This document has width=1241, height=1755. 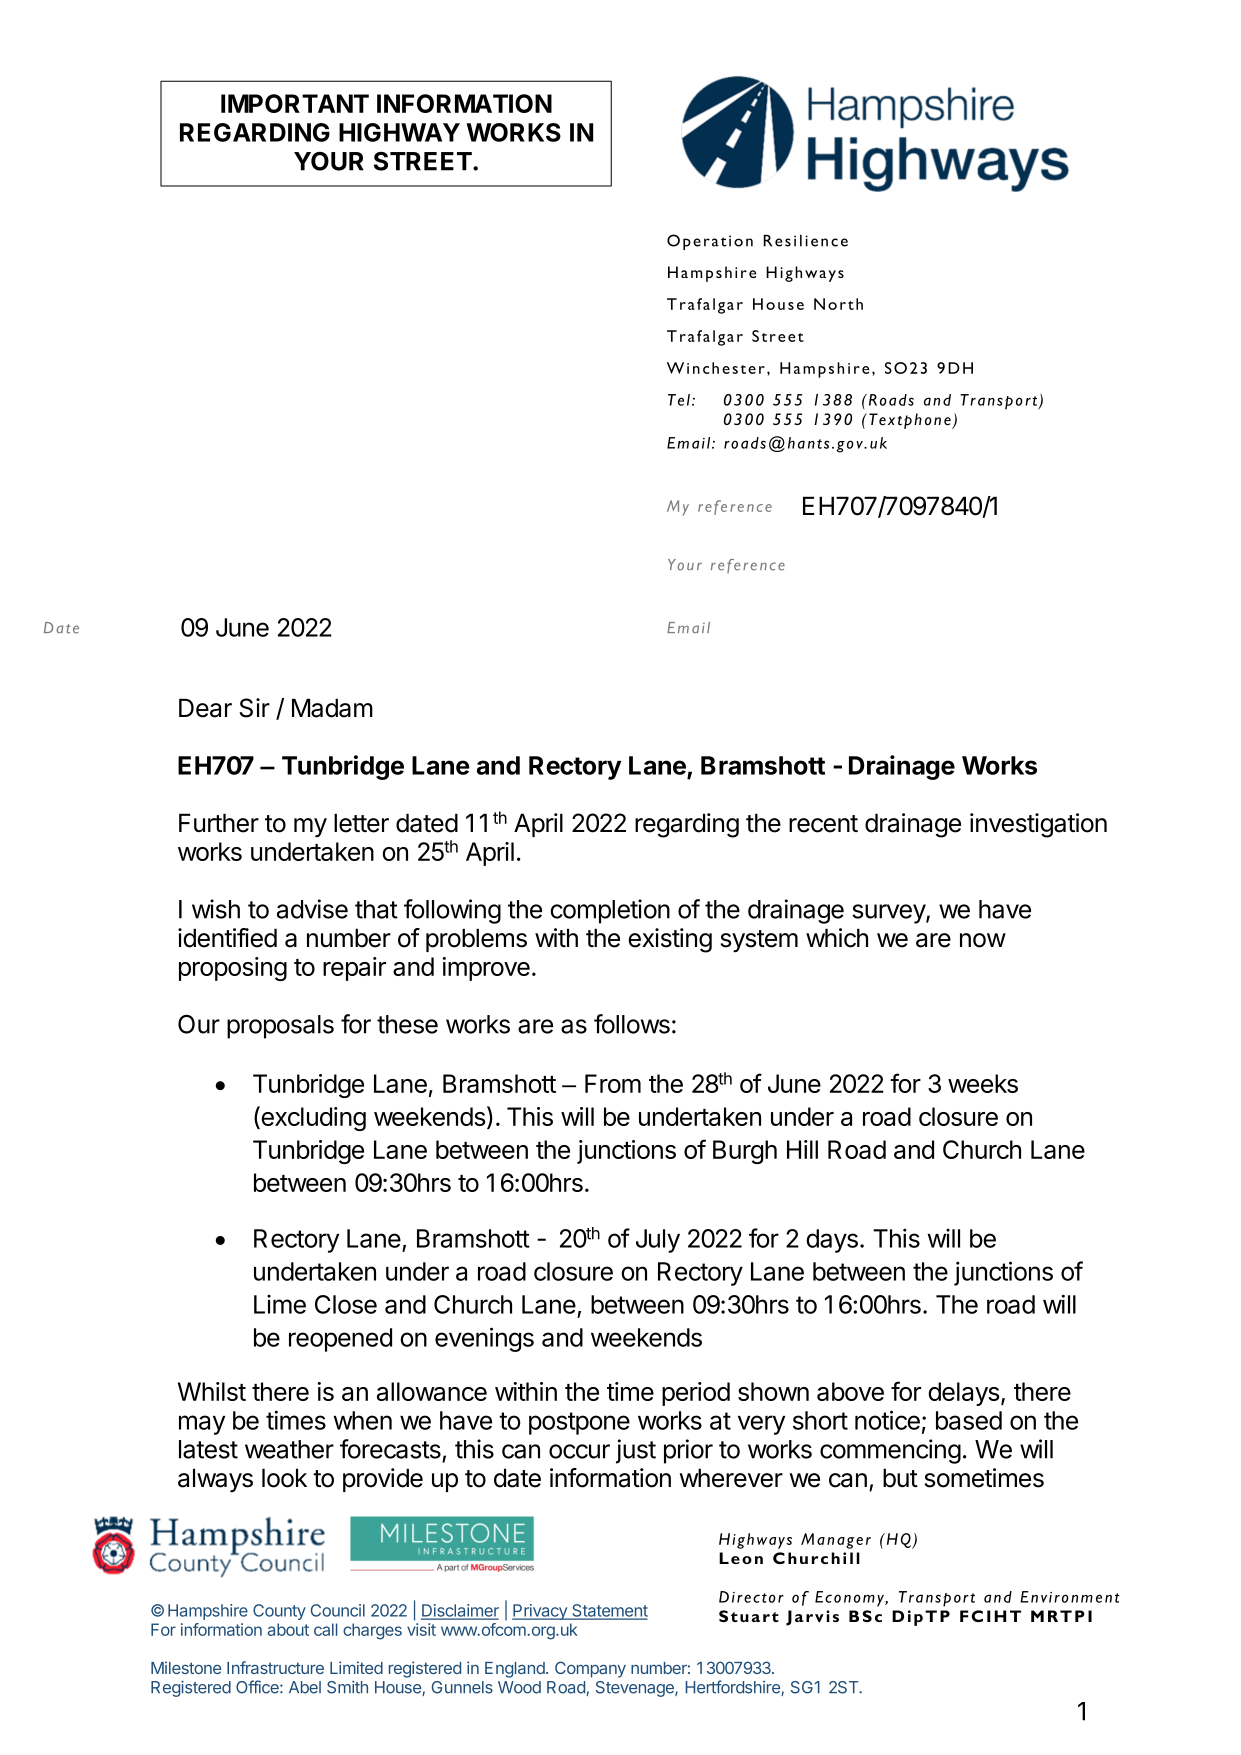 What do you see at coordinates (838, 304) in the document?
I see `North` at bounding box center [838, 304].
